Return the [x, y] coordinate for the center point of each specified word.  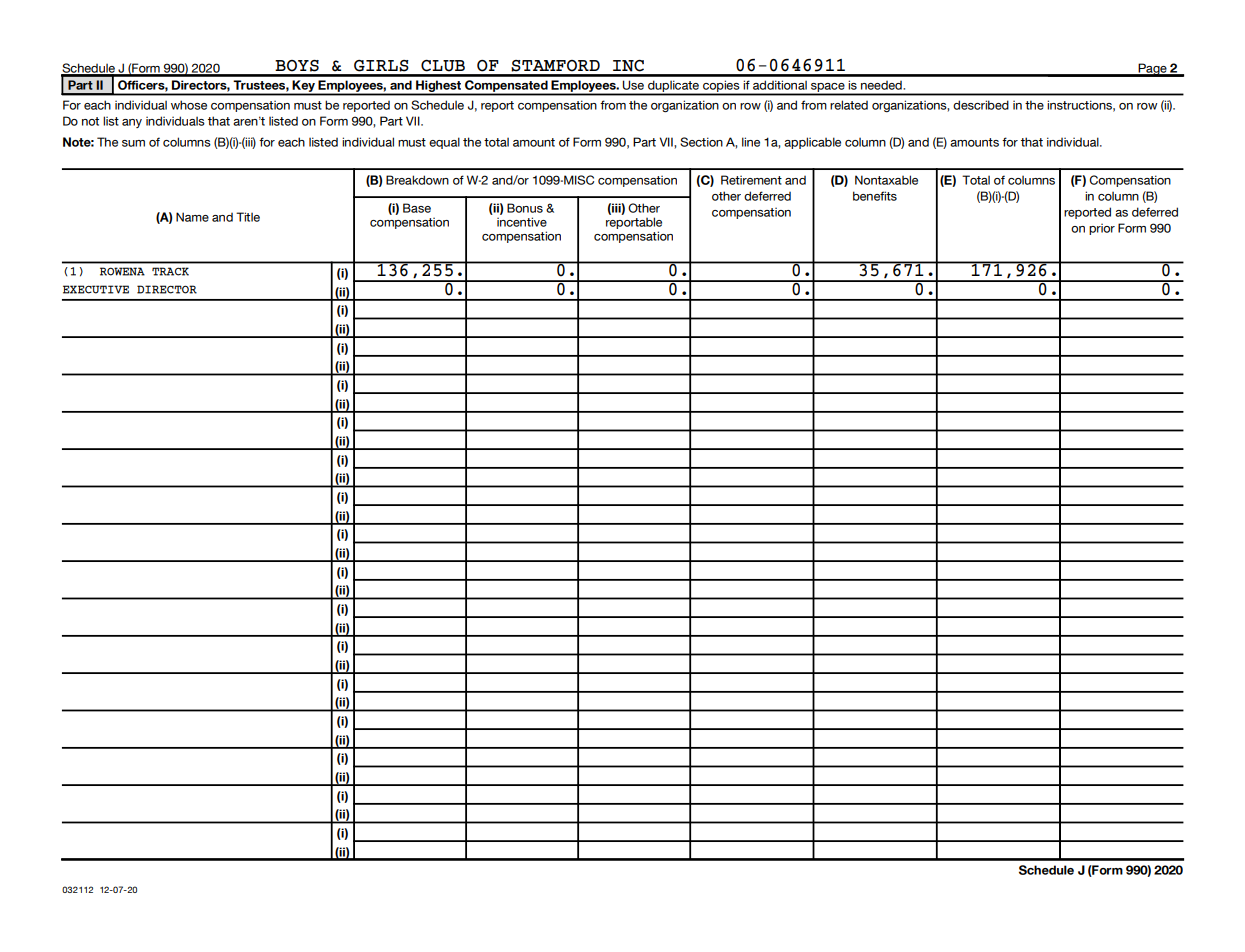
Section [701, 142]
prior [1102, 229]
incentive [522, 222]
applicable [812, 143]
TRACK [170, 271]
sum [133, 143]
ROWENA [122, 271]
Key [303, 87]
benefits [875, 196]
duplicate [674, 87]
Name [192, 217]
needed [882, 85]
